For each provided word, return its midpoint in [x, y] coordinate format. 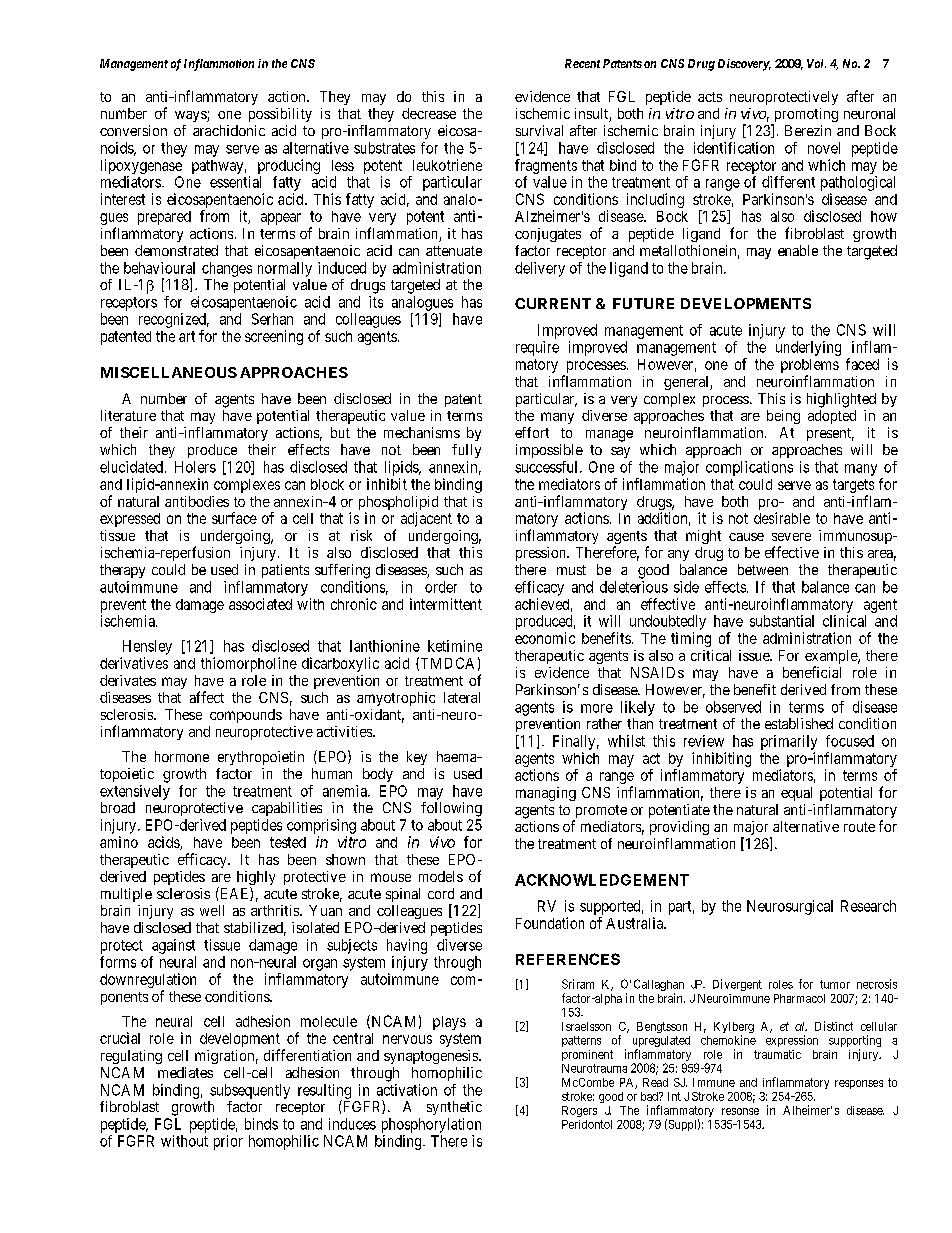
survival [539, 130]
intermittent [446, 604]
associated [260, 604]
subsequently [250, 1091]
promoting [804, 116]
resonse [740, 1111]
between [763, 569]
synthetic [454, 1108]
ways [191, 116]
